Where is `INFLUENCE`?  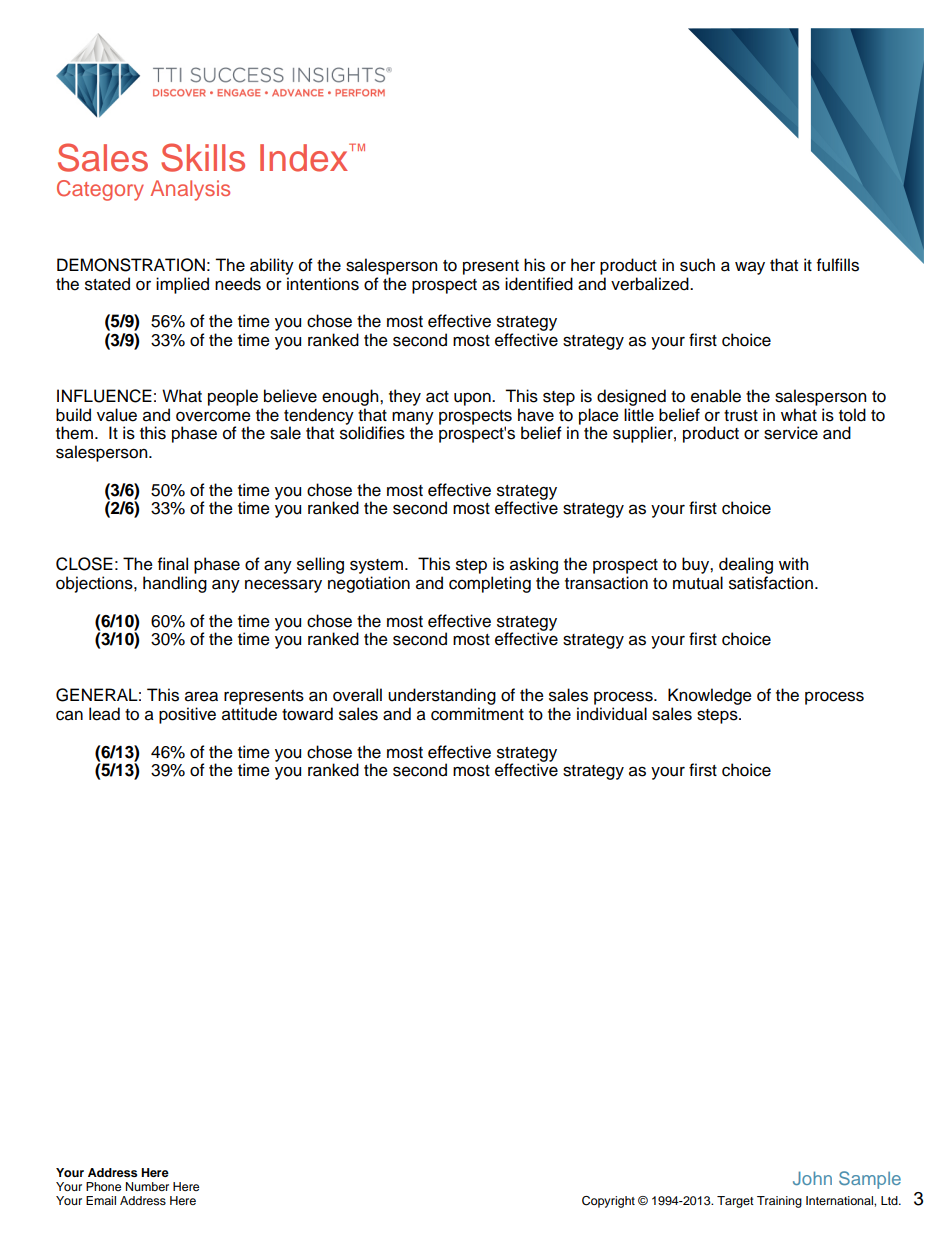
INFLUENCE is located at coordinates (104, 396).
